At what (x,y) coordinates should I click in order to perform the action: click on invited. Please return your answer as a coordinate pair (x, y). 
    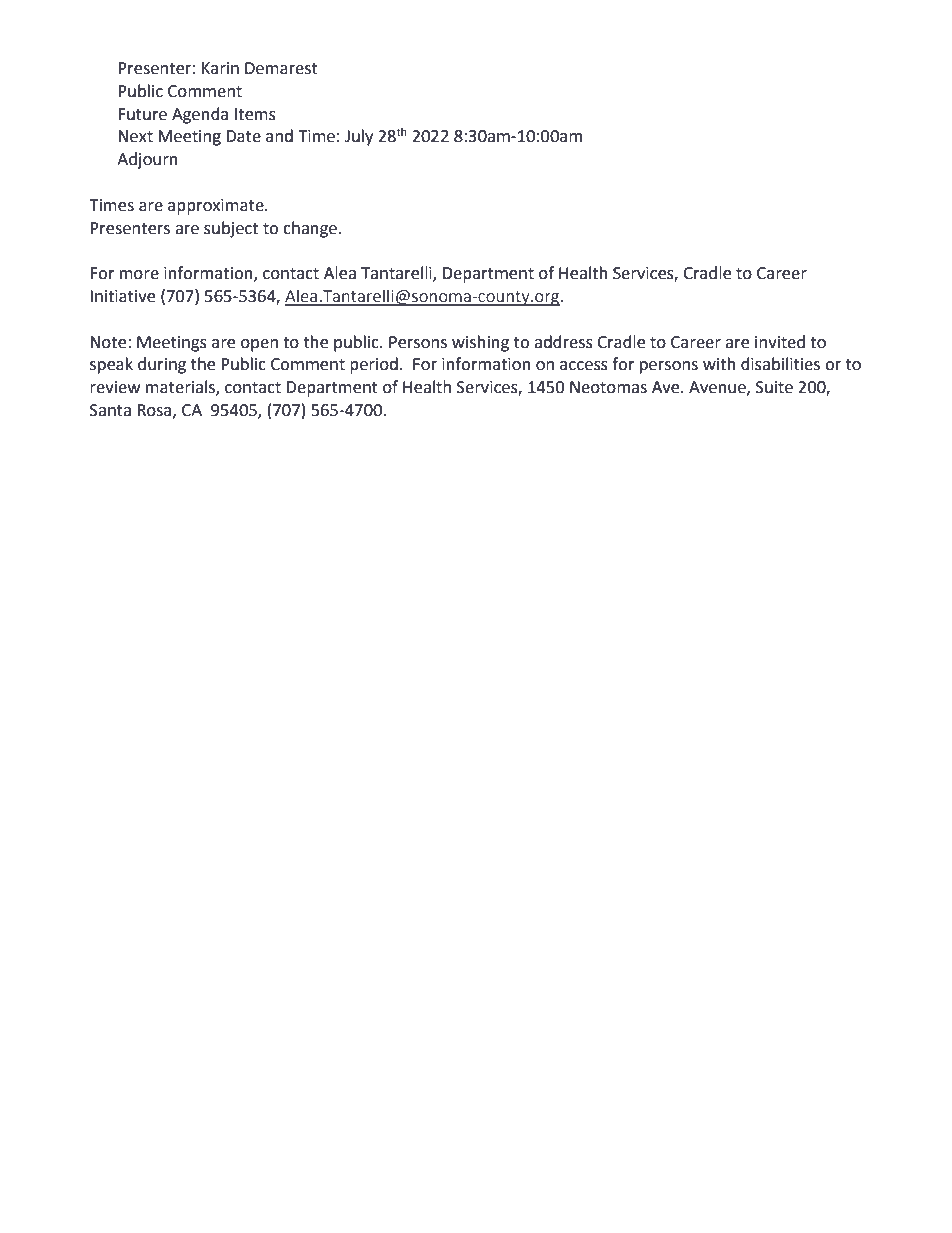
    Looking at the image, I should click on (780, 342).
